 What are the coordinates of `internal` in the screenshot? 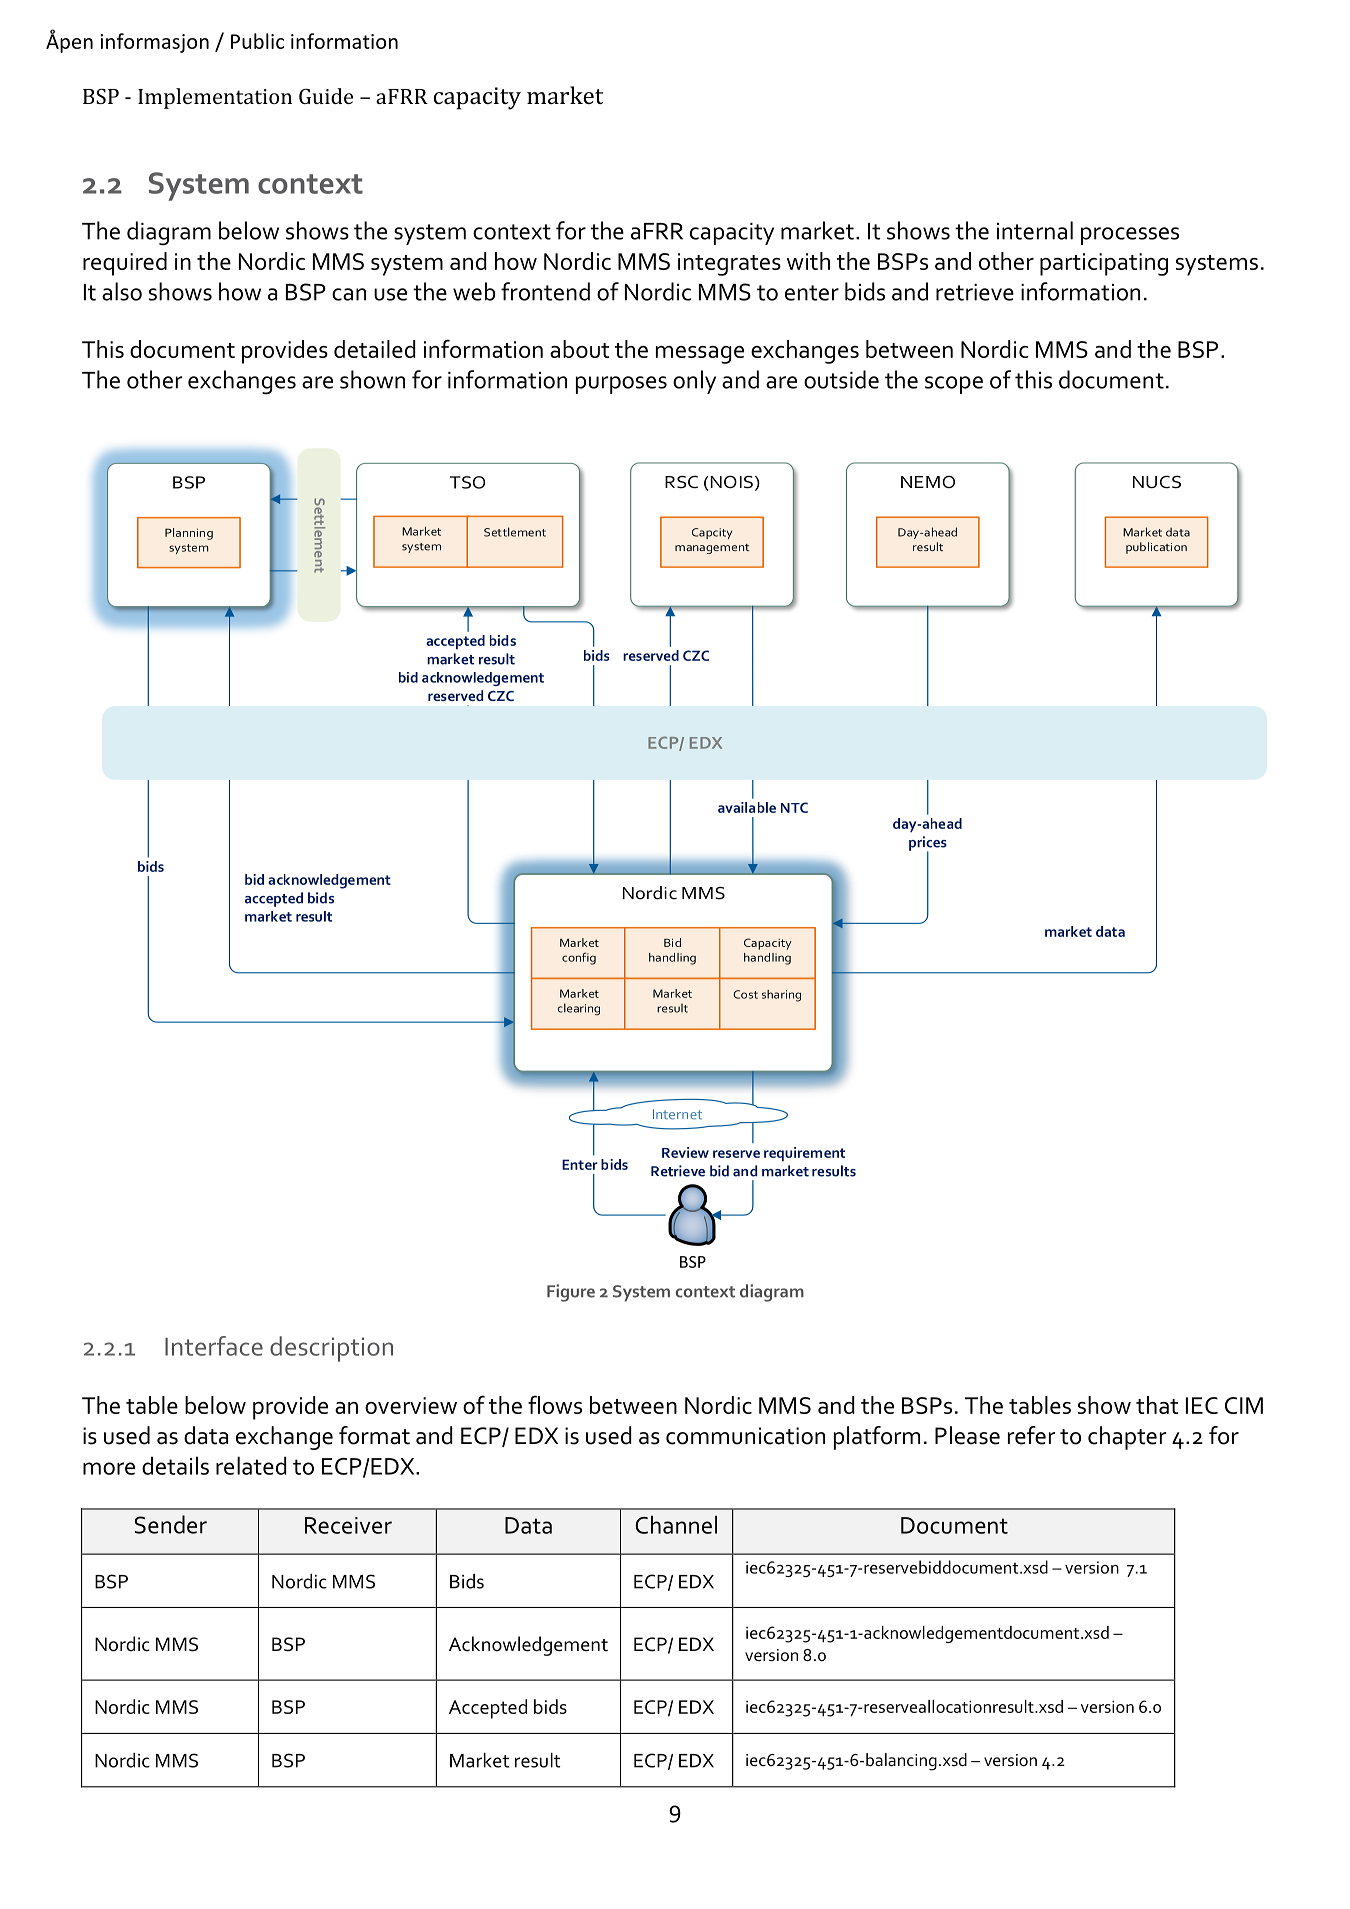 It's located at (1035, 230).
